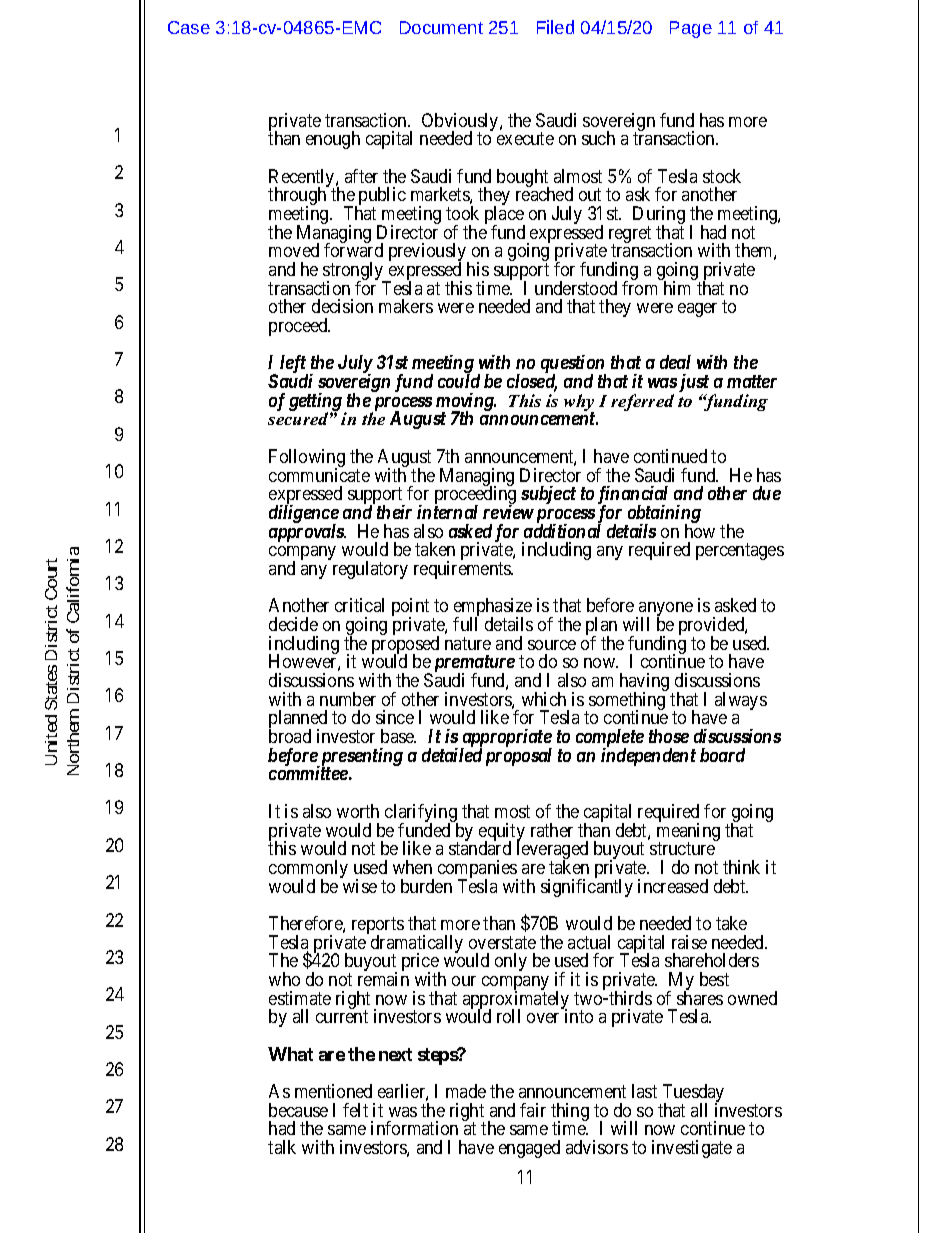  Describe the element at coordinates (665, 610) in the page. I see `anyone` at that location.
